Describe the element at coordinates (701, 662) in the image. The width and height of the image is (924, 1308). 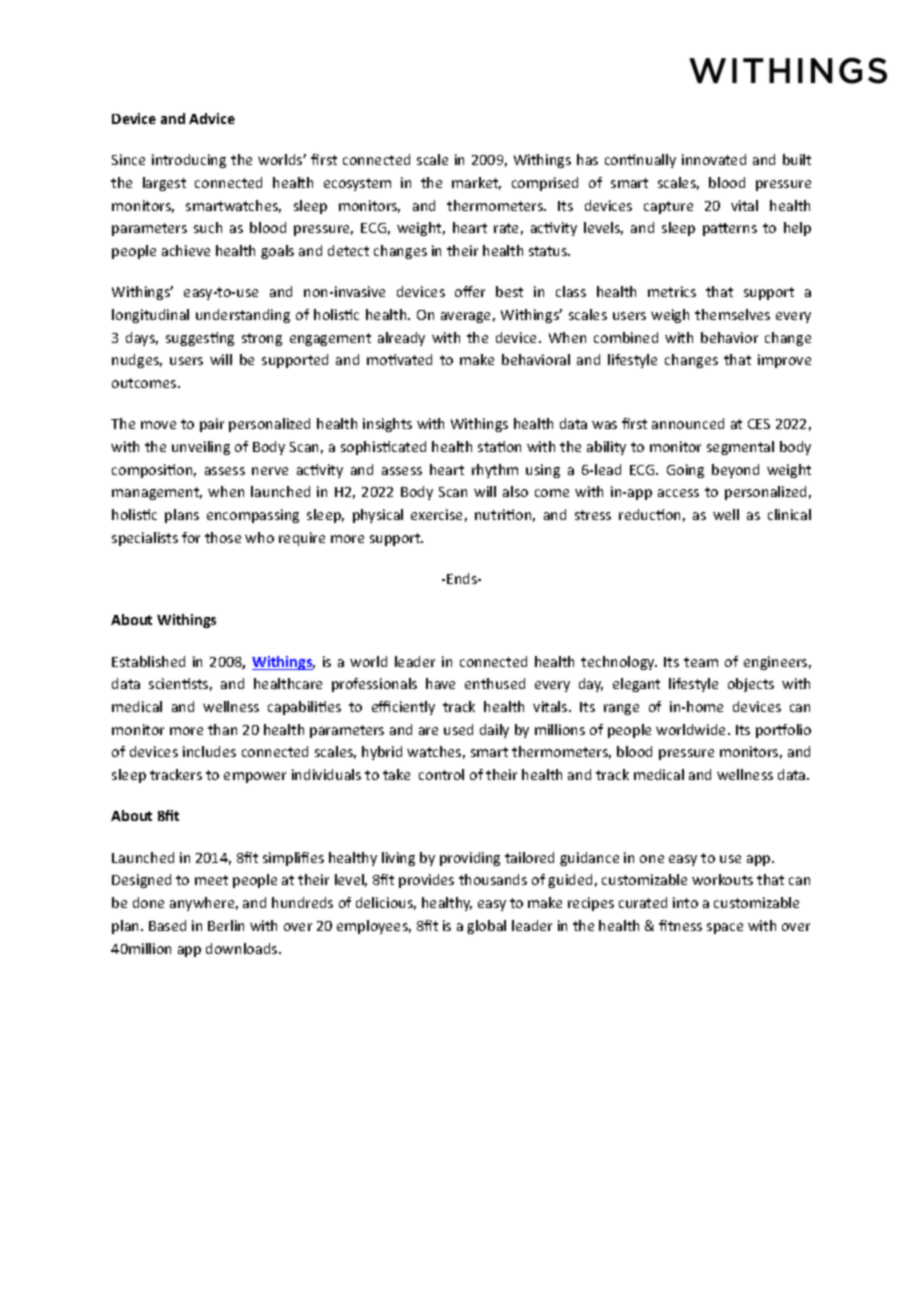
I see `team` at that location.
